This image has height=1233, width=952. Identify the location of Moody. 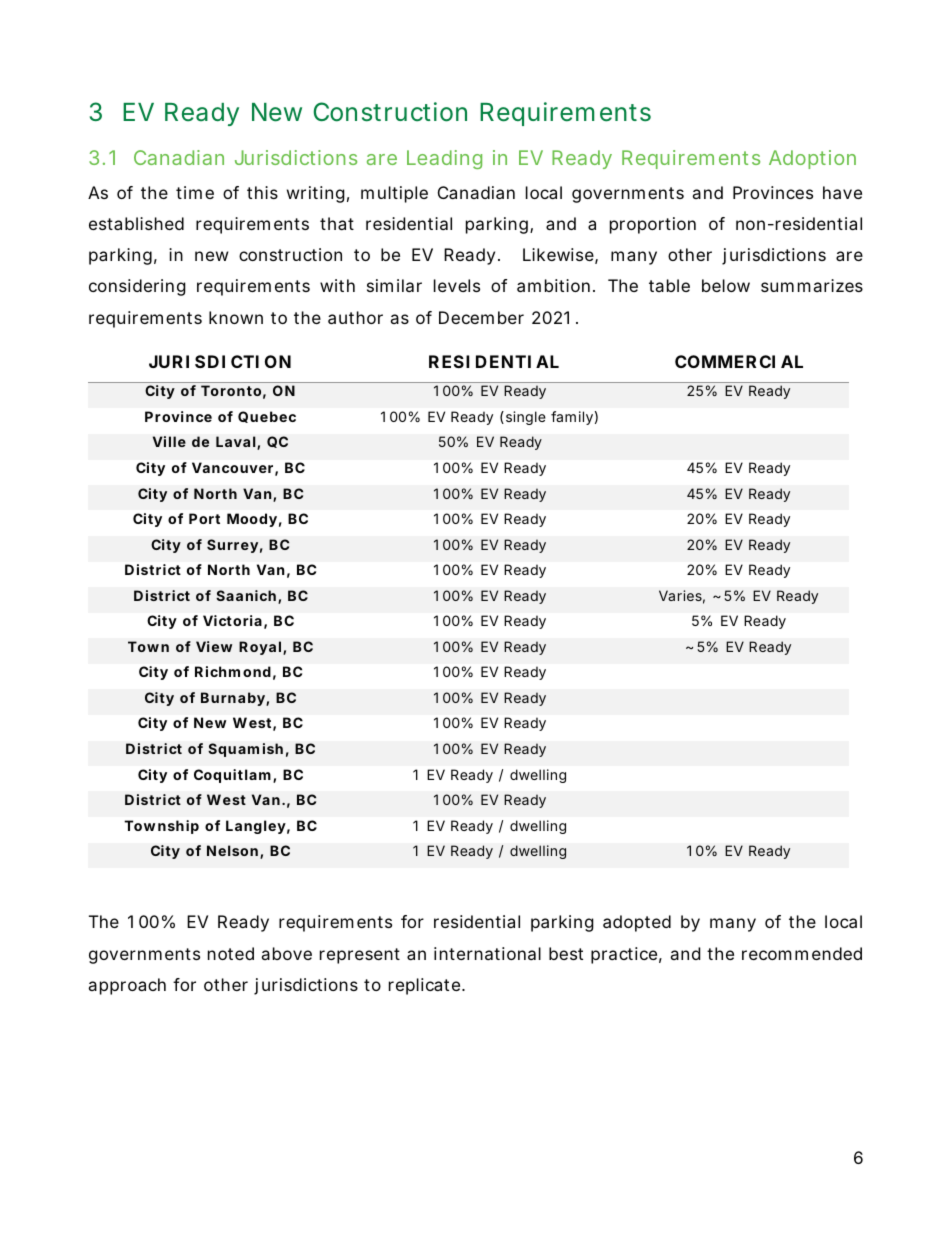
(252, 520).
